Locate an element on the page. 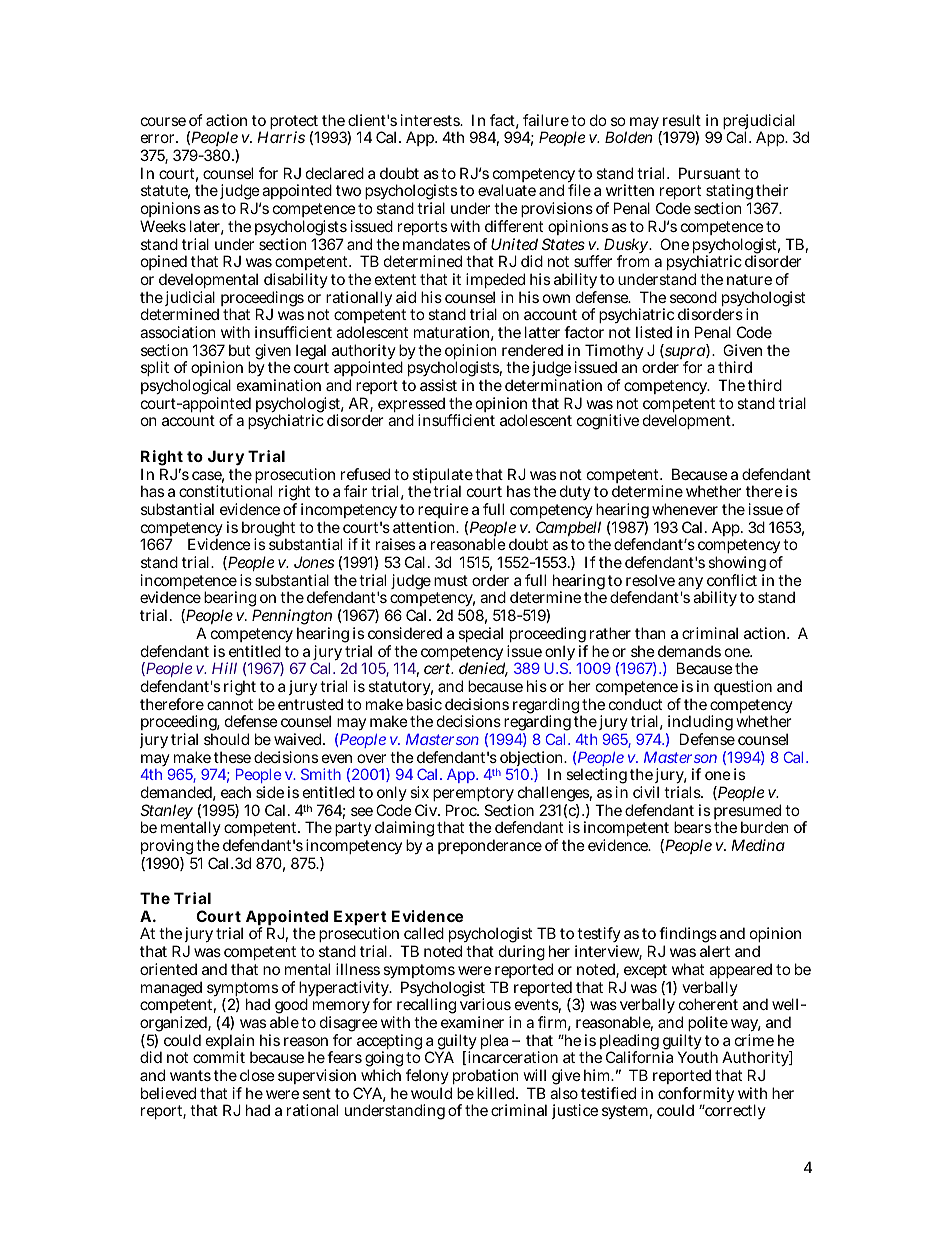  including is located at coordinates (699, 724).
